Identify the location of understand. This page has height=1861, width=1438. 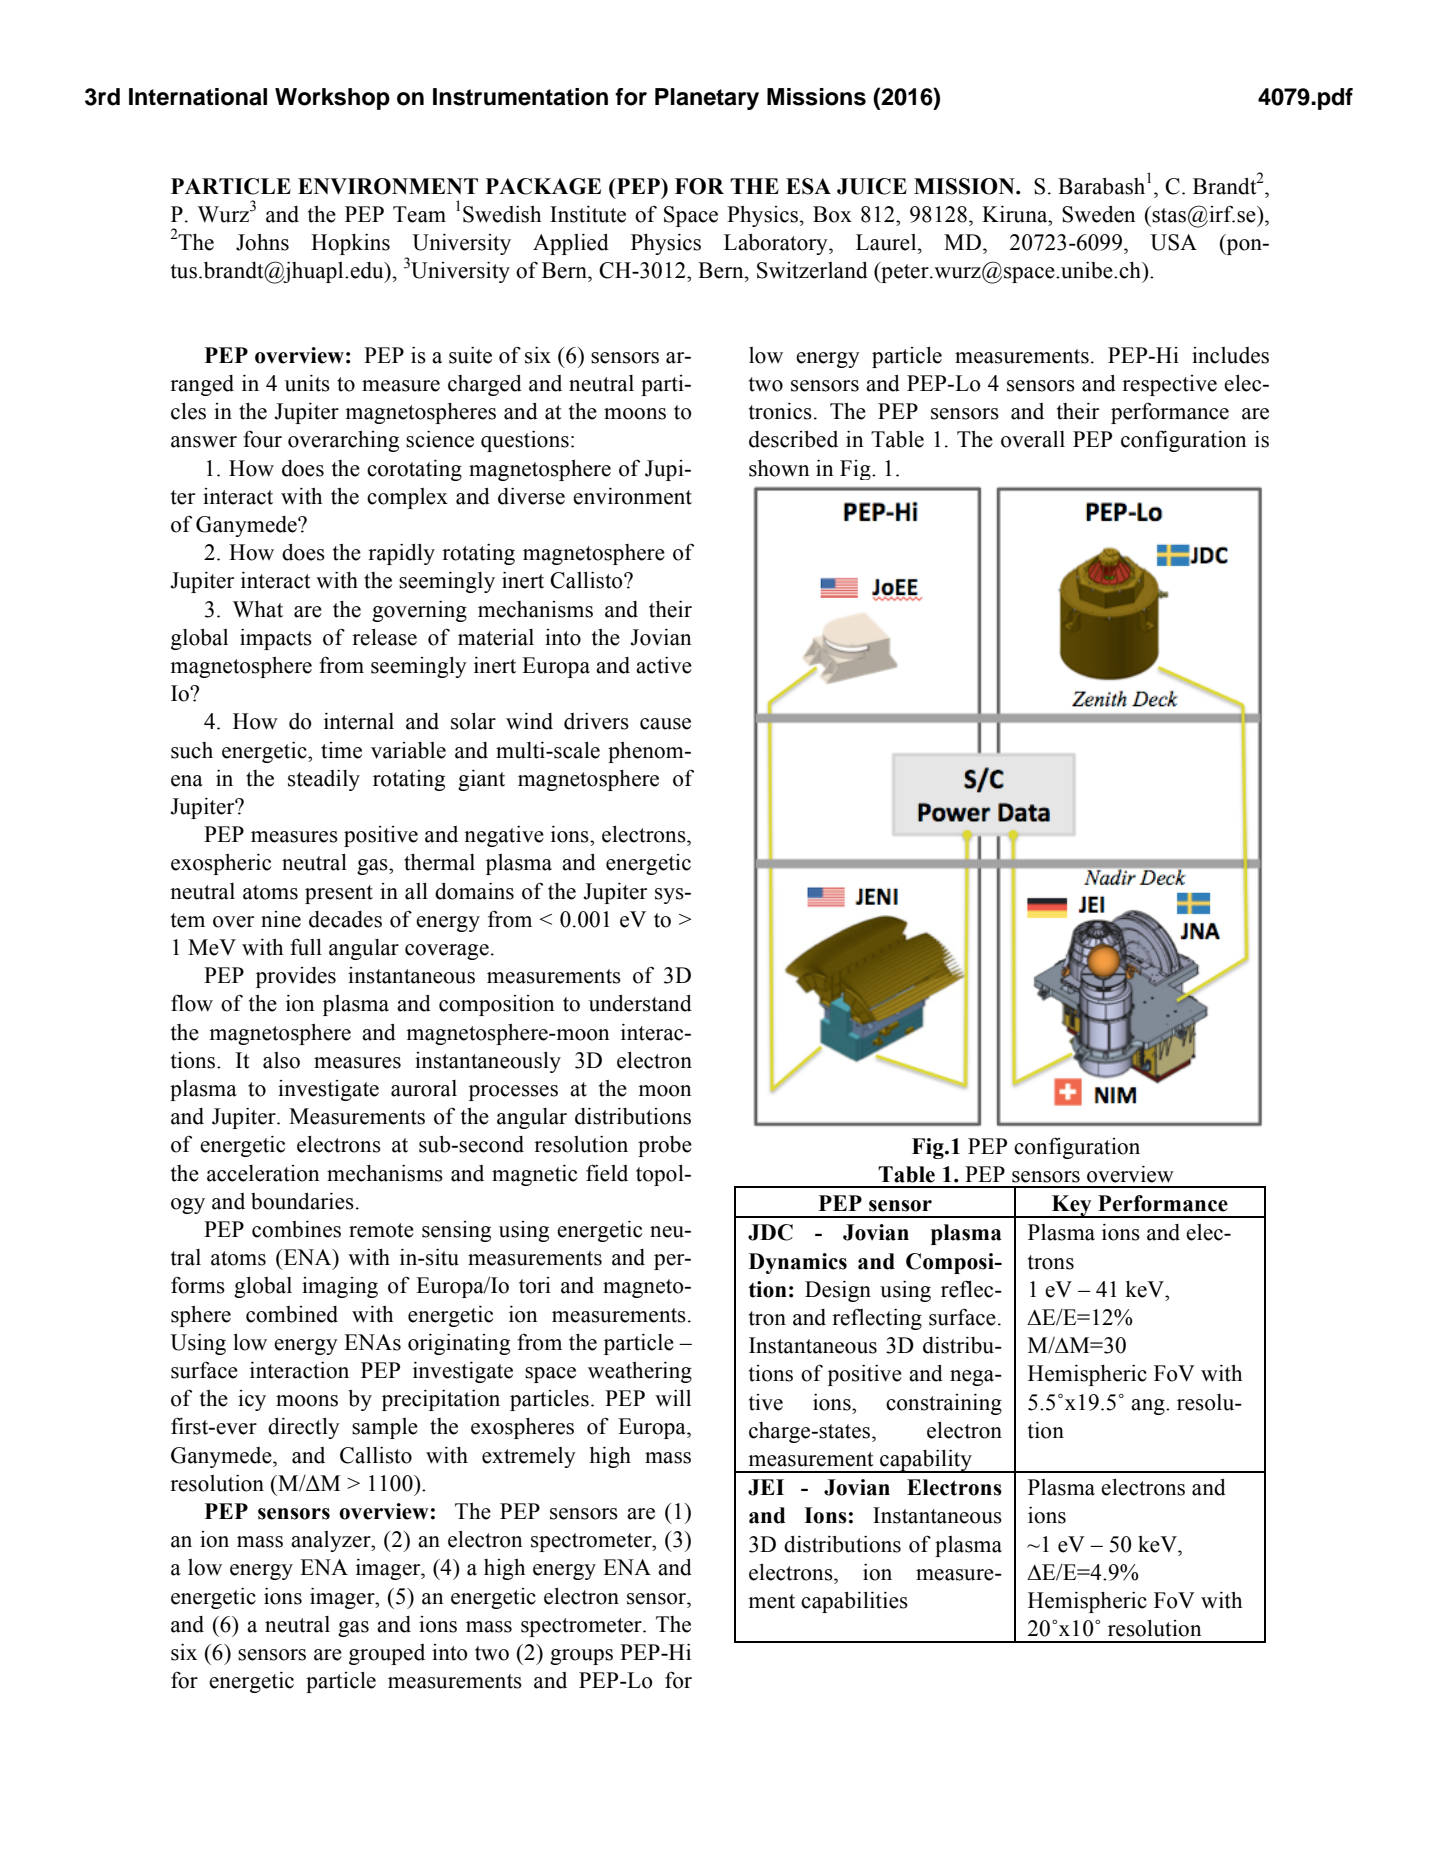
(640, 1003).
